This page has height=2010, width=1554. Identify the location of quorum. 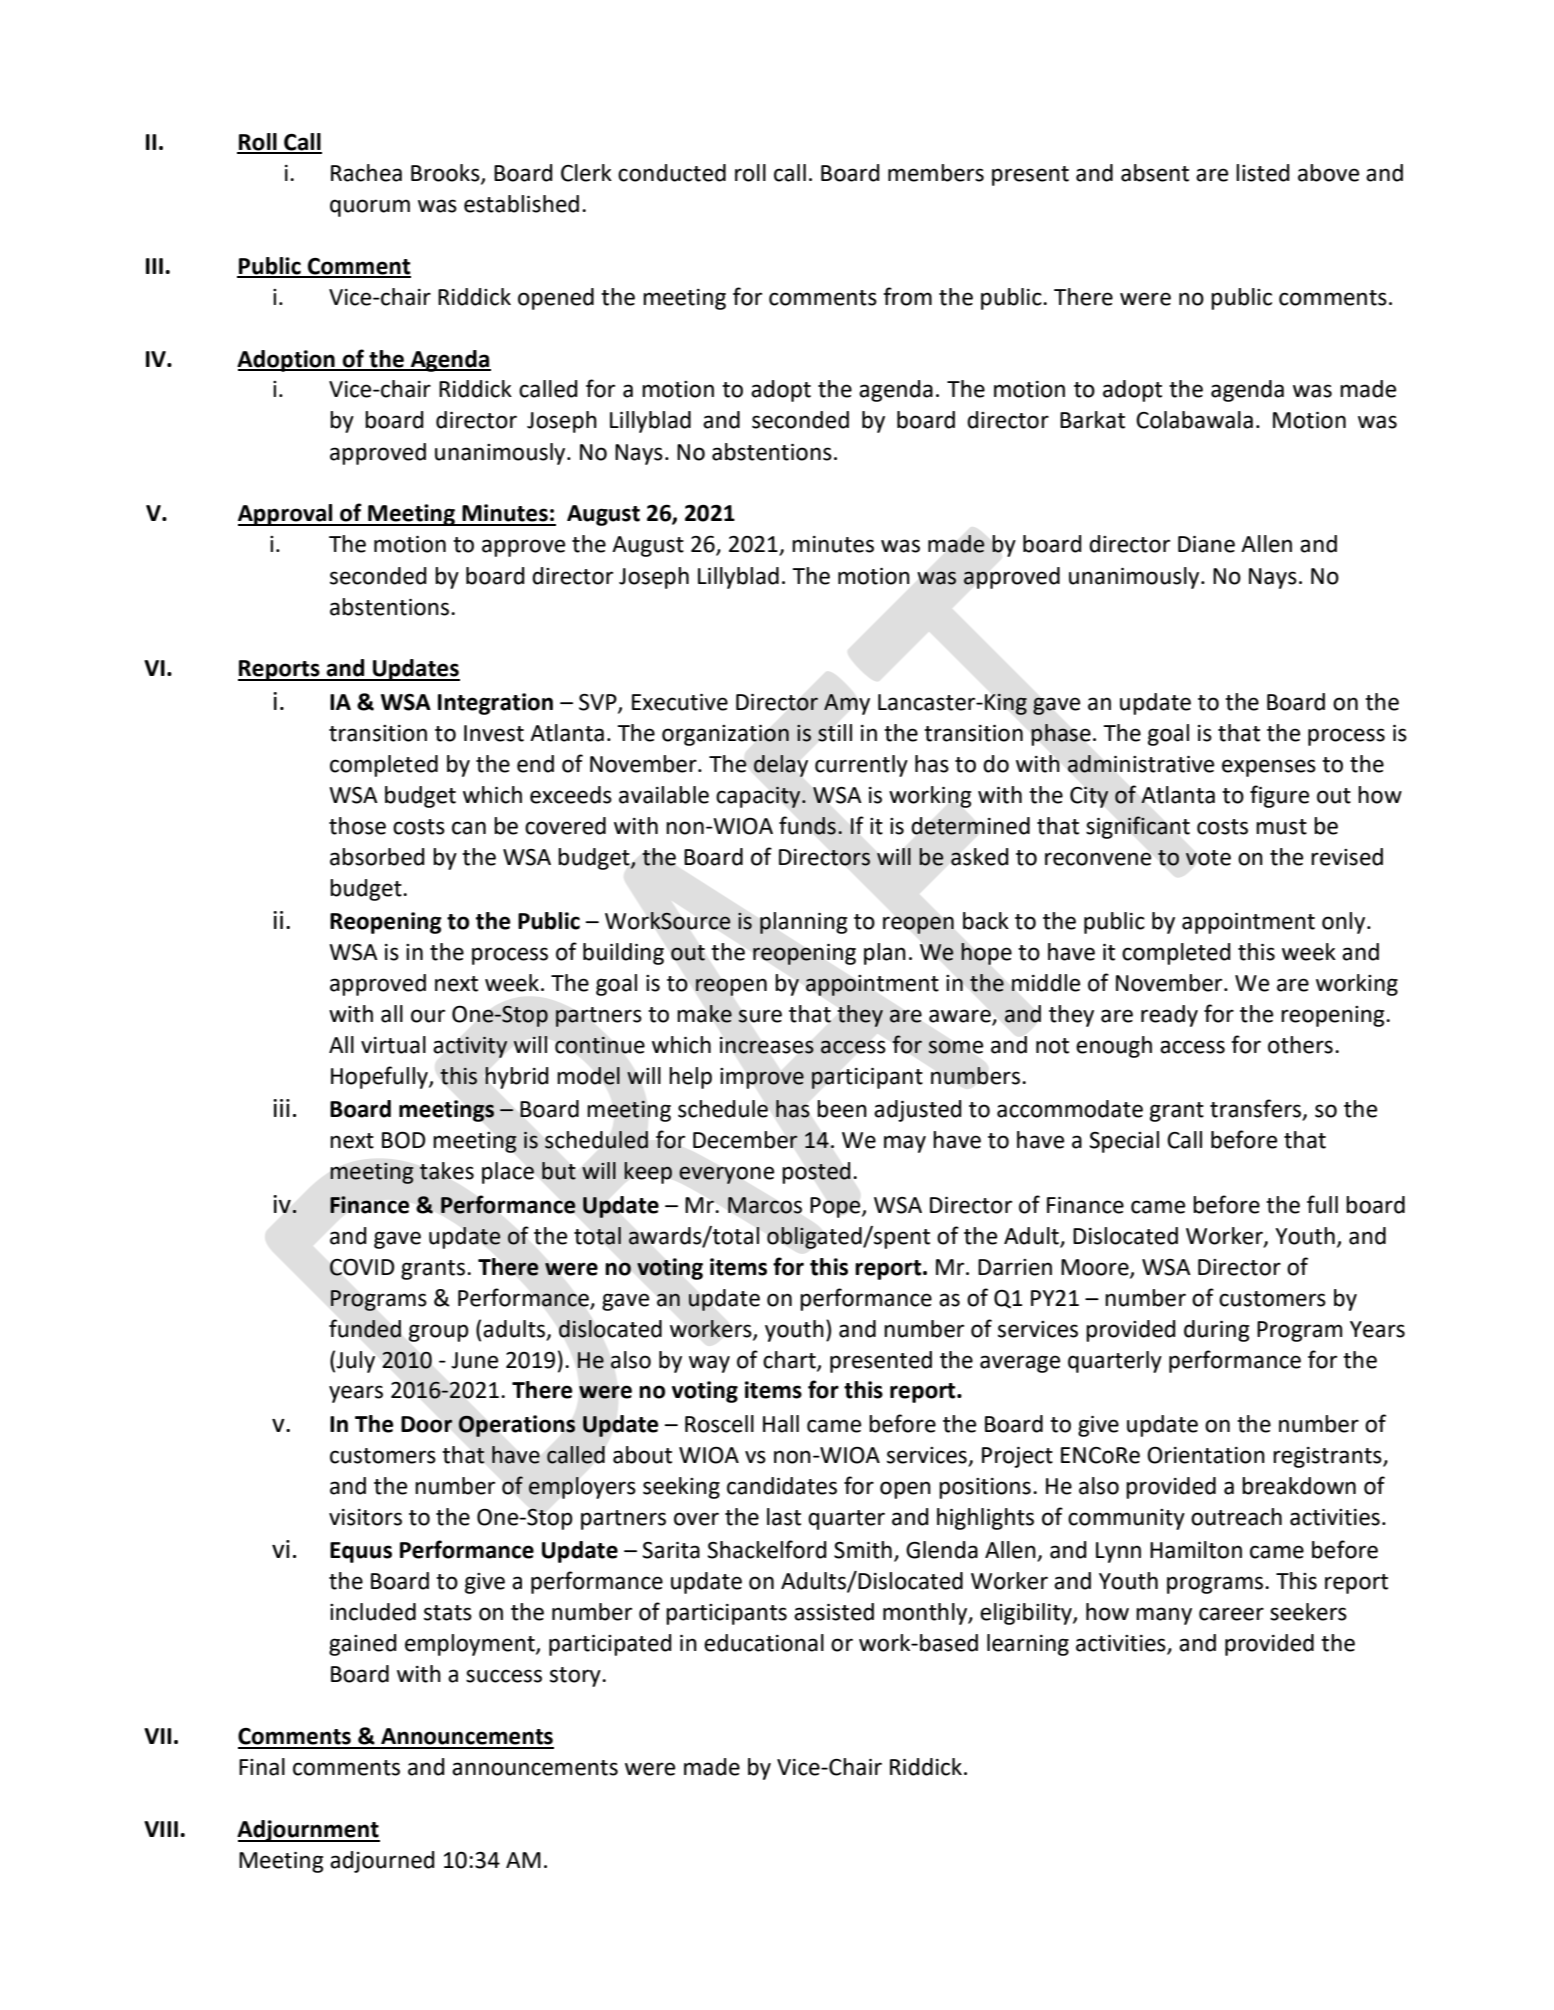
(370, 208).
